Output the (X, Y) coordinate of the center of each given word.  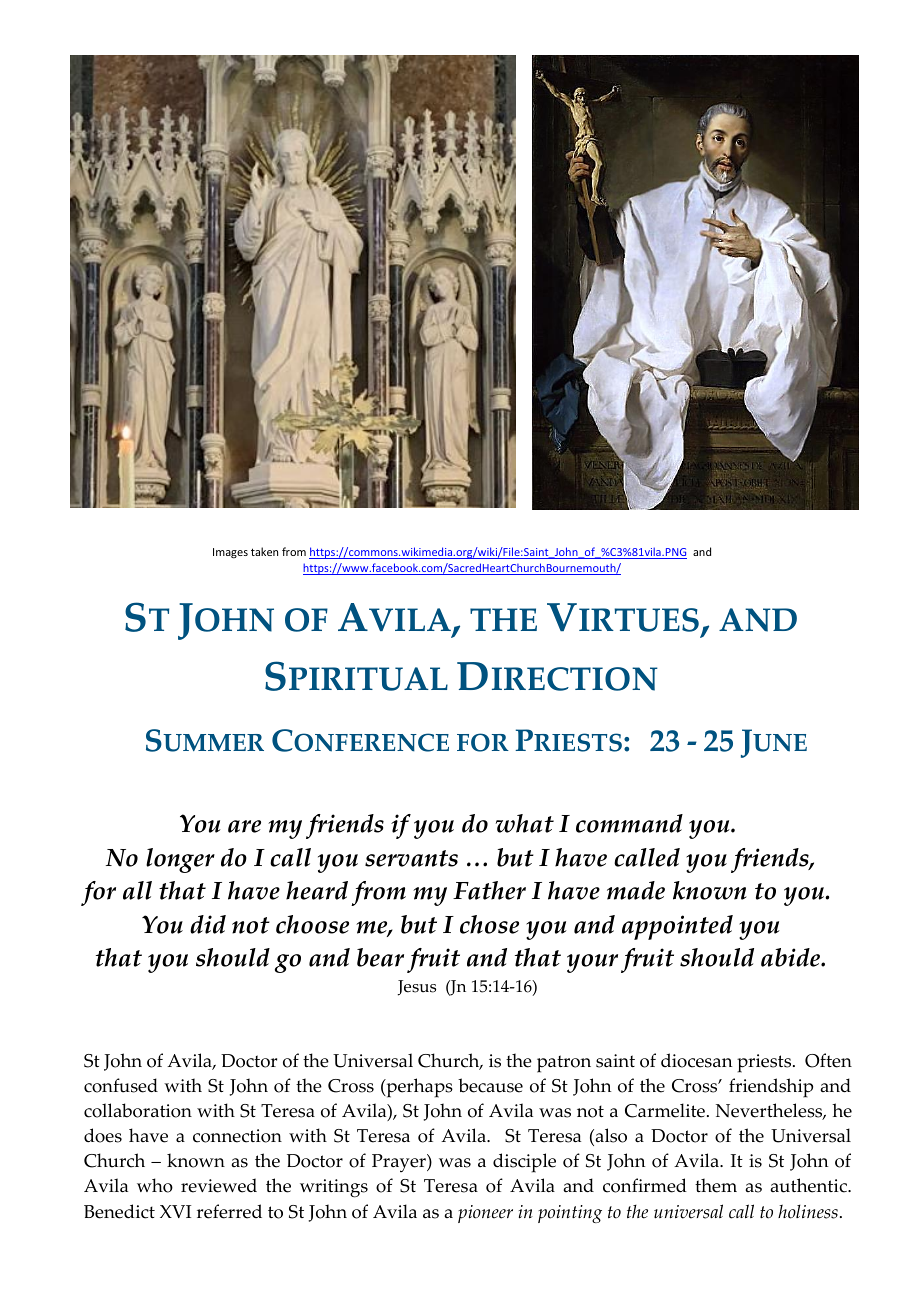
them (716, 1185)
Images (230, 553)
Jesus (417, 988)
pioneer (485, 1214)
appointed (677, 927)
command (629, 823)
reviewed (219, 1185)
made (636, 890)
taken (264, 551)
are (244, 826)
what (524, 823)
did (208, 924)
